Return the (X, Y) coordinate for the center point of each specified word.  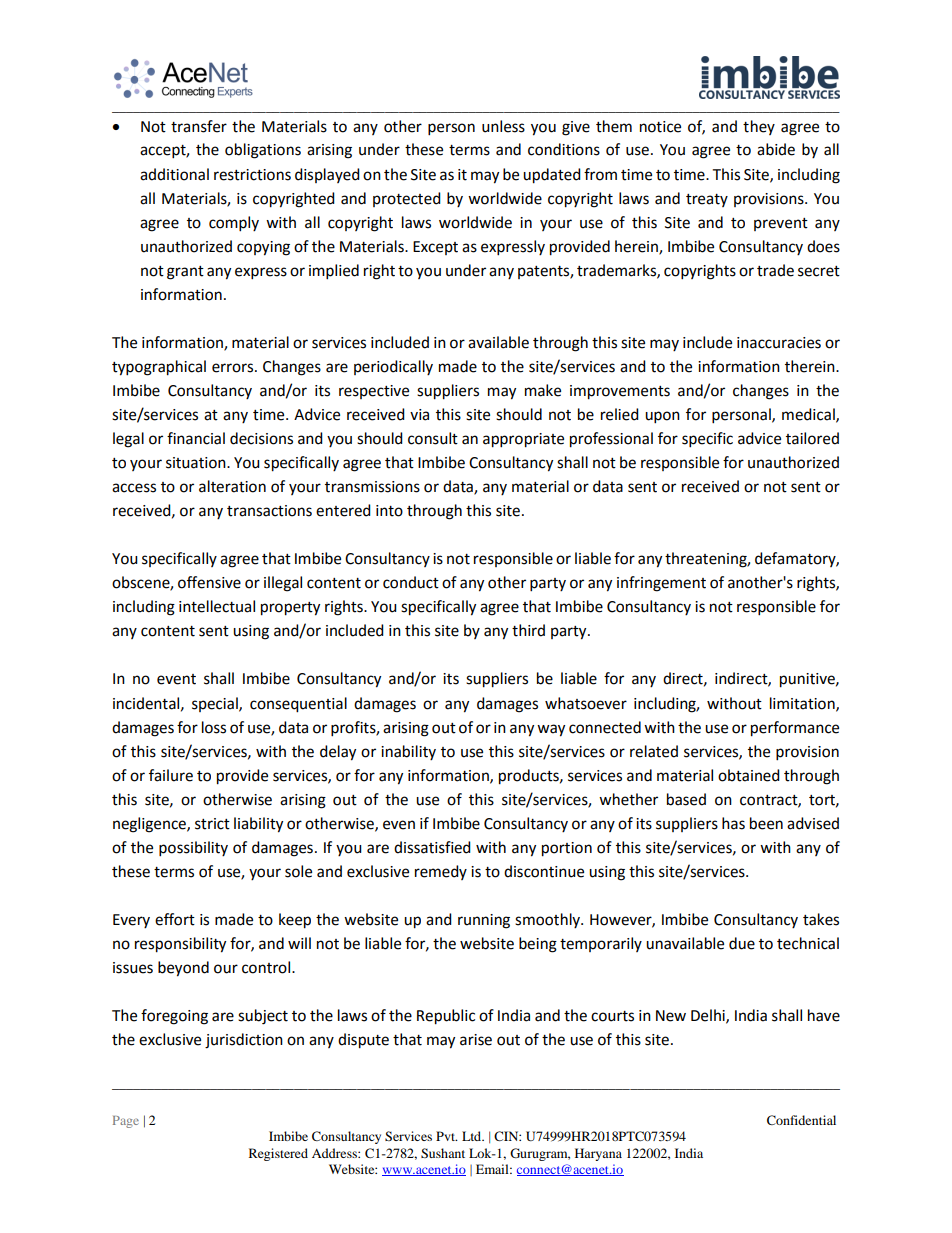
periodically (393, 367)
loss (214, 727)
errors (234, 368)
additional (174, 174)
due (742, 943)
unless (503, 126)
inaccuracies (779, 343)
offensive (209, 582)
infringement (661, 584)
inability (408, 752)
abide (776, 149)
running (484, 921)
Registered (278, 1154)
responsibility (180, 945)
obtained (749, 775)
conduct (411, 582)
